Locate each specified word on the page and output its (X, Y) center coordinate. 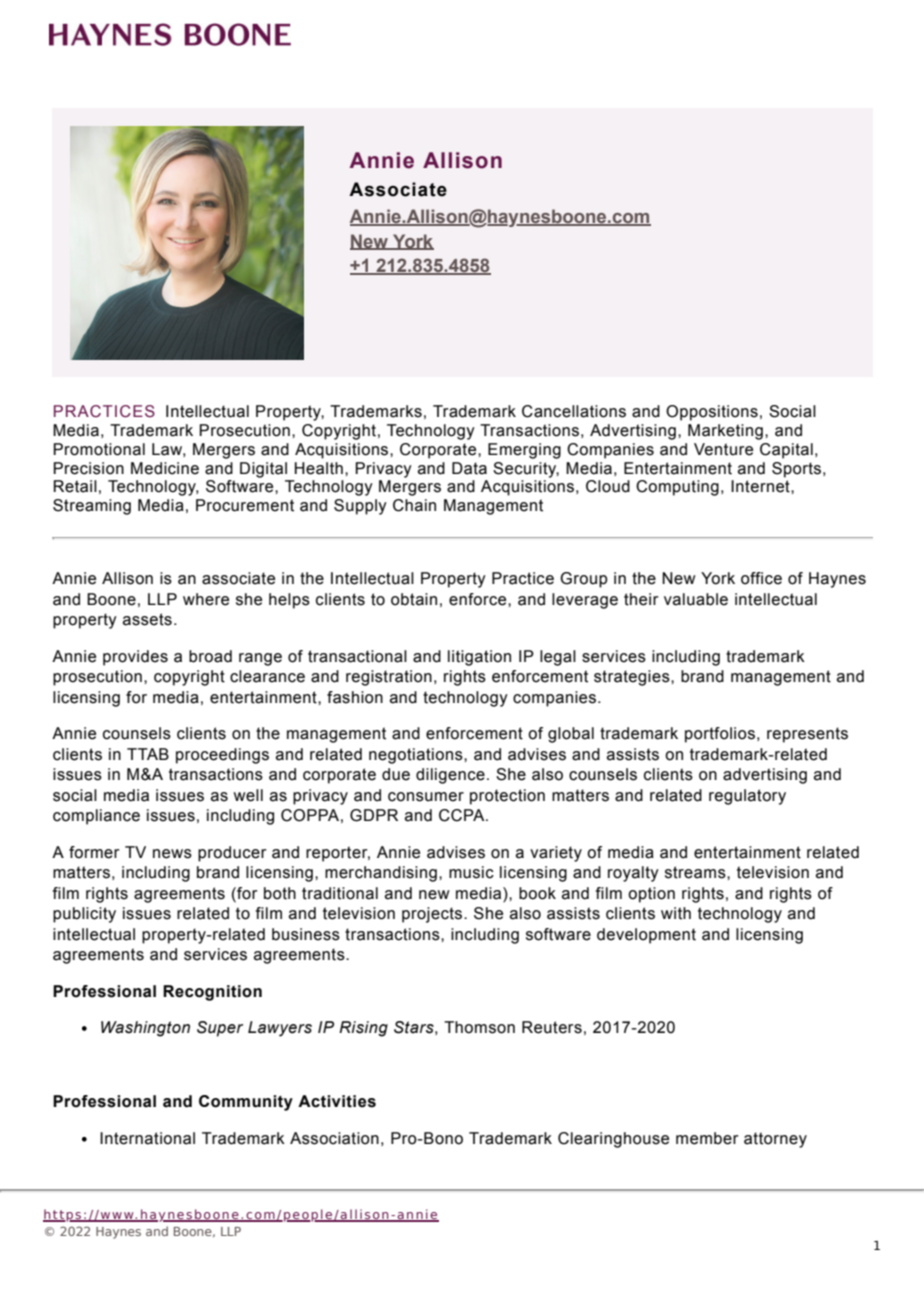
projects (433, 915)
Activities (337, 1101)
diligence (450, 776)
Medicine (165, 468)
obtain (414, 599)
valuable (696, 599)
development (646, 936)
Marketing (725, 432)
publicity (84, 915)
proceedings (222, 756)
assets (147, 619)
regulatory (747, 797)
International (147, 1138)
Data (469, 468)
